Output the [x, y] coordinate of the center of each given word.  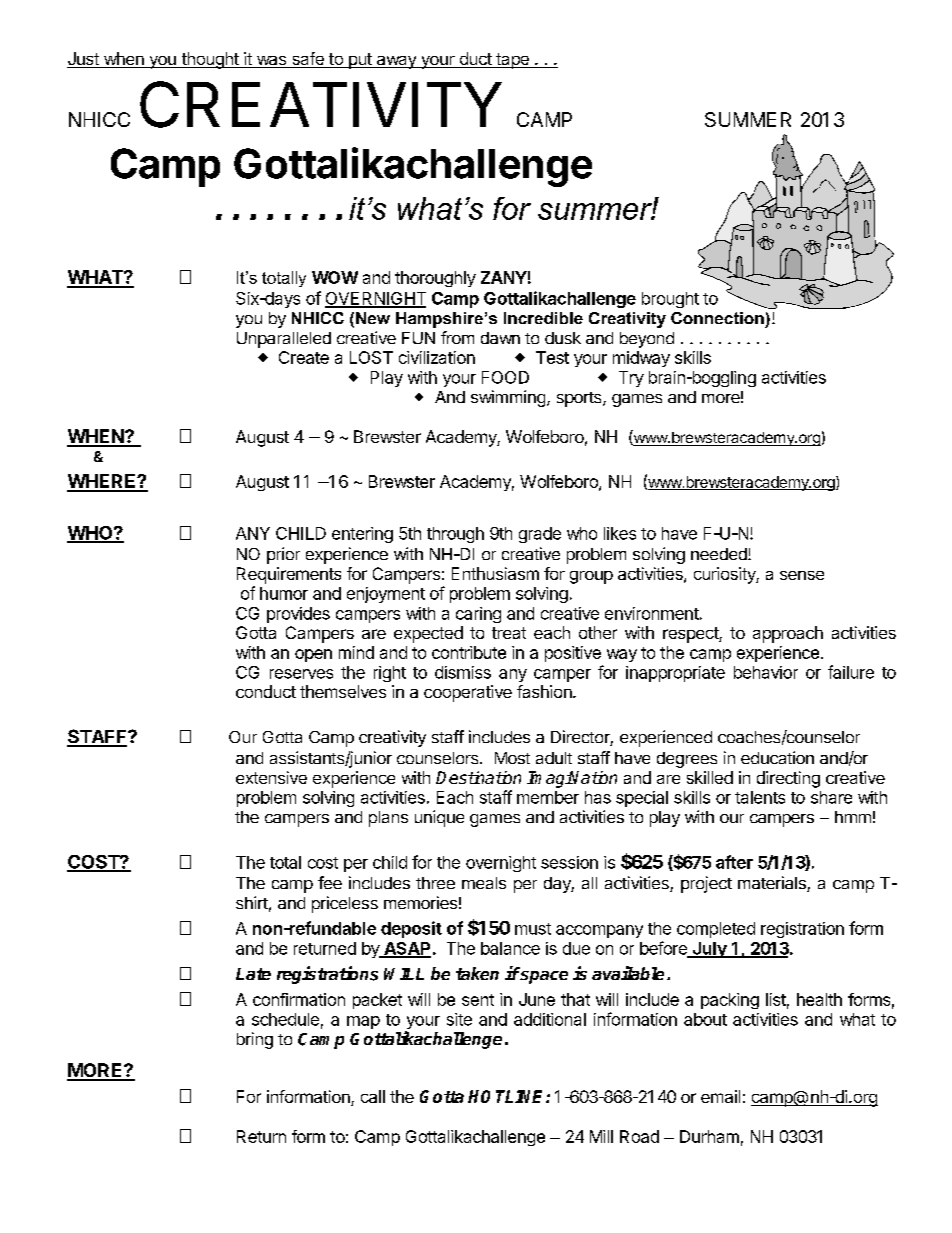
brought [670, 300]
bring [255, 1040]
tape [512, 61]
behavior [766, 672]
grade [540, 535]
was [271, 62]
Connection [717, 318]
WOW [335, 277]
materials [773, 884]
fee [330, 882]
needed [720, 554]
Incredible [543, 318]
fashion [545, 691]
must [533, 929]
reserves [301, 674]
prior [283, 555]
